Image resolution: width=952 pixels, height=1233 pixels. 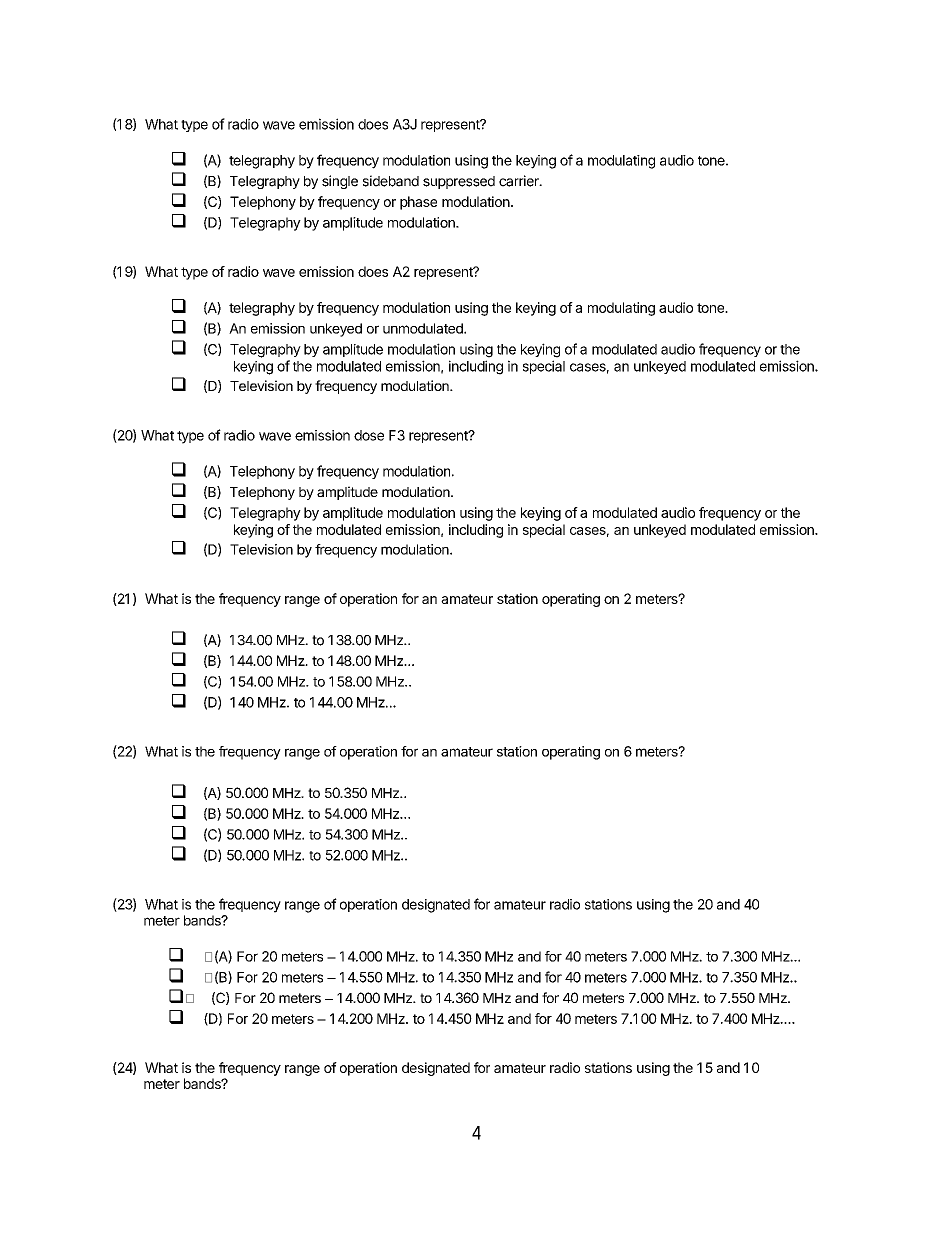 I want to click on sideband, so click(x=391, y=181).
